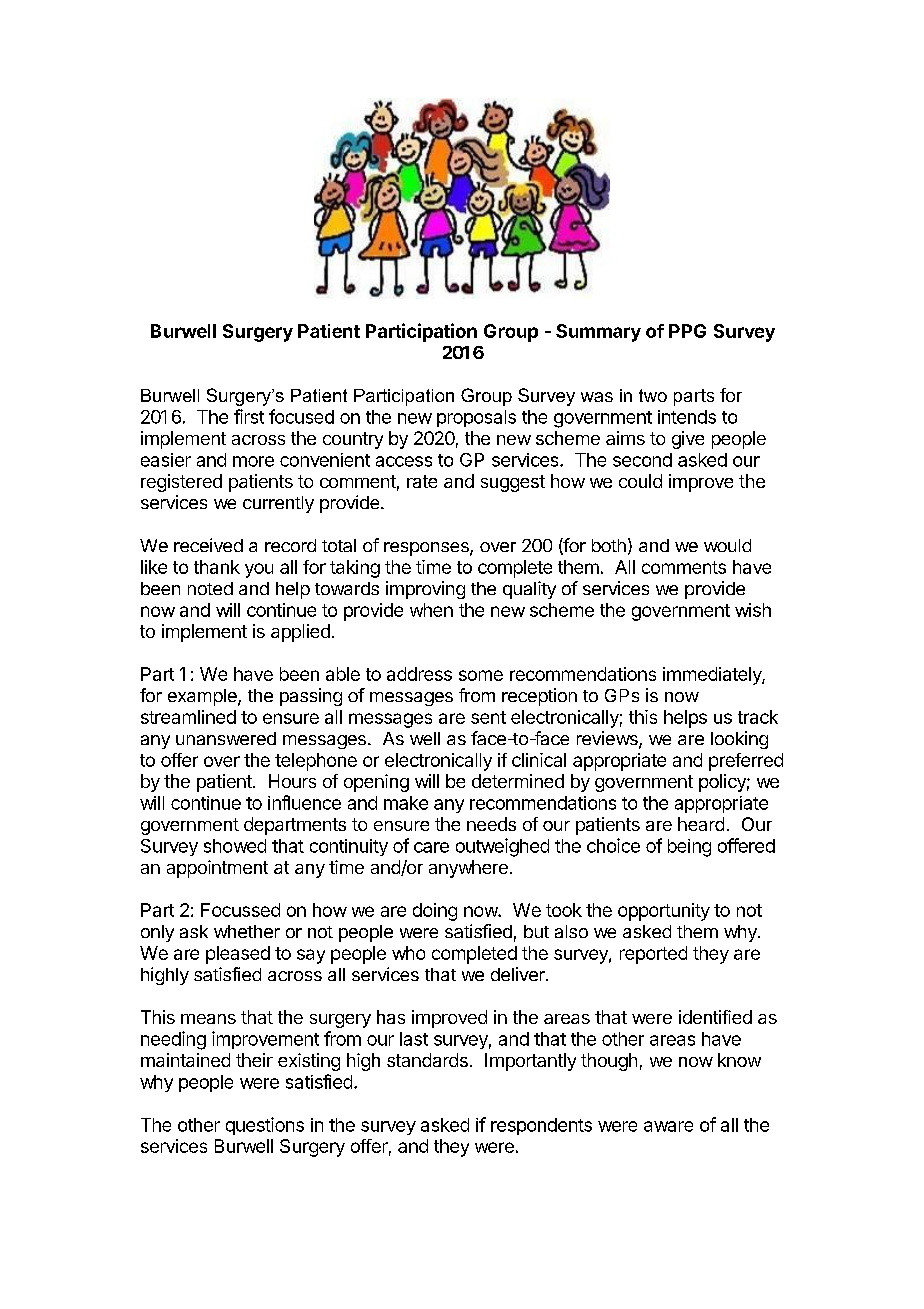 The image size is (924, 1309). Describe the element at coordinates (265, 1126) in the document. I see `questions` at that location.
